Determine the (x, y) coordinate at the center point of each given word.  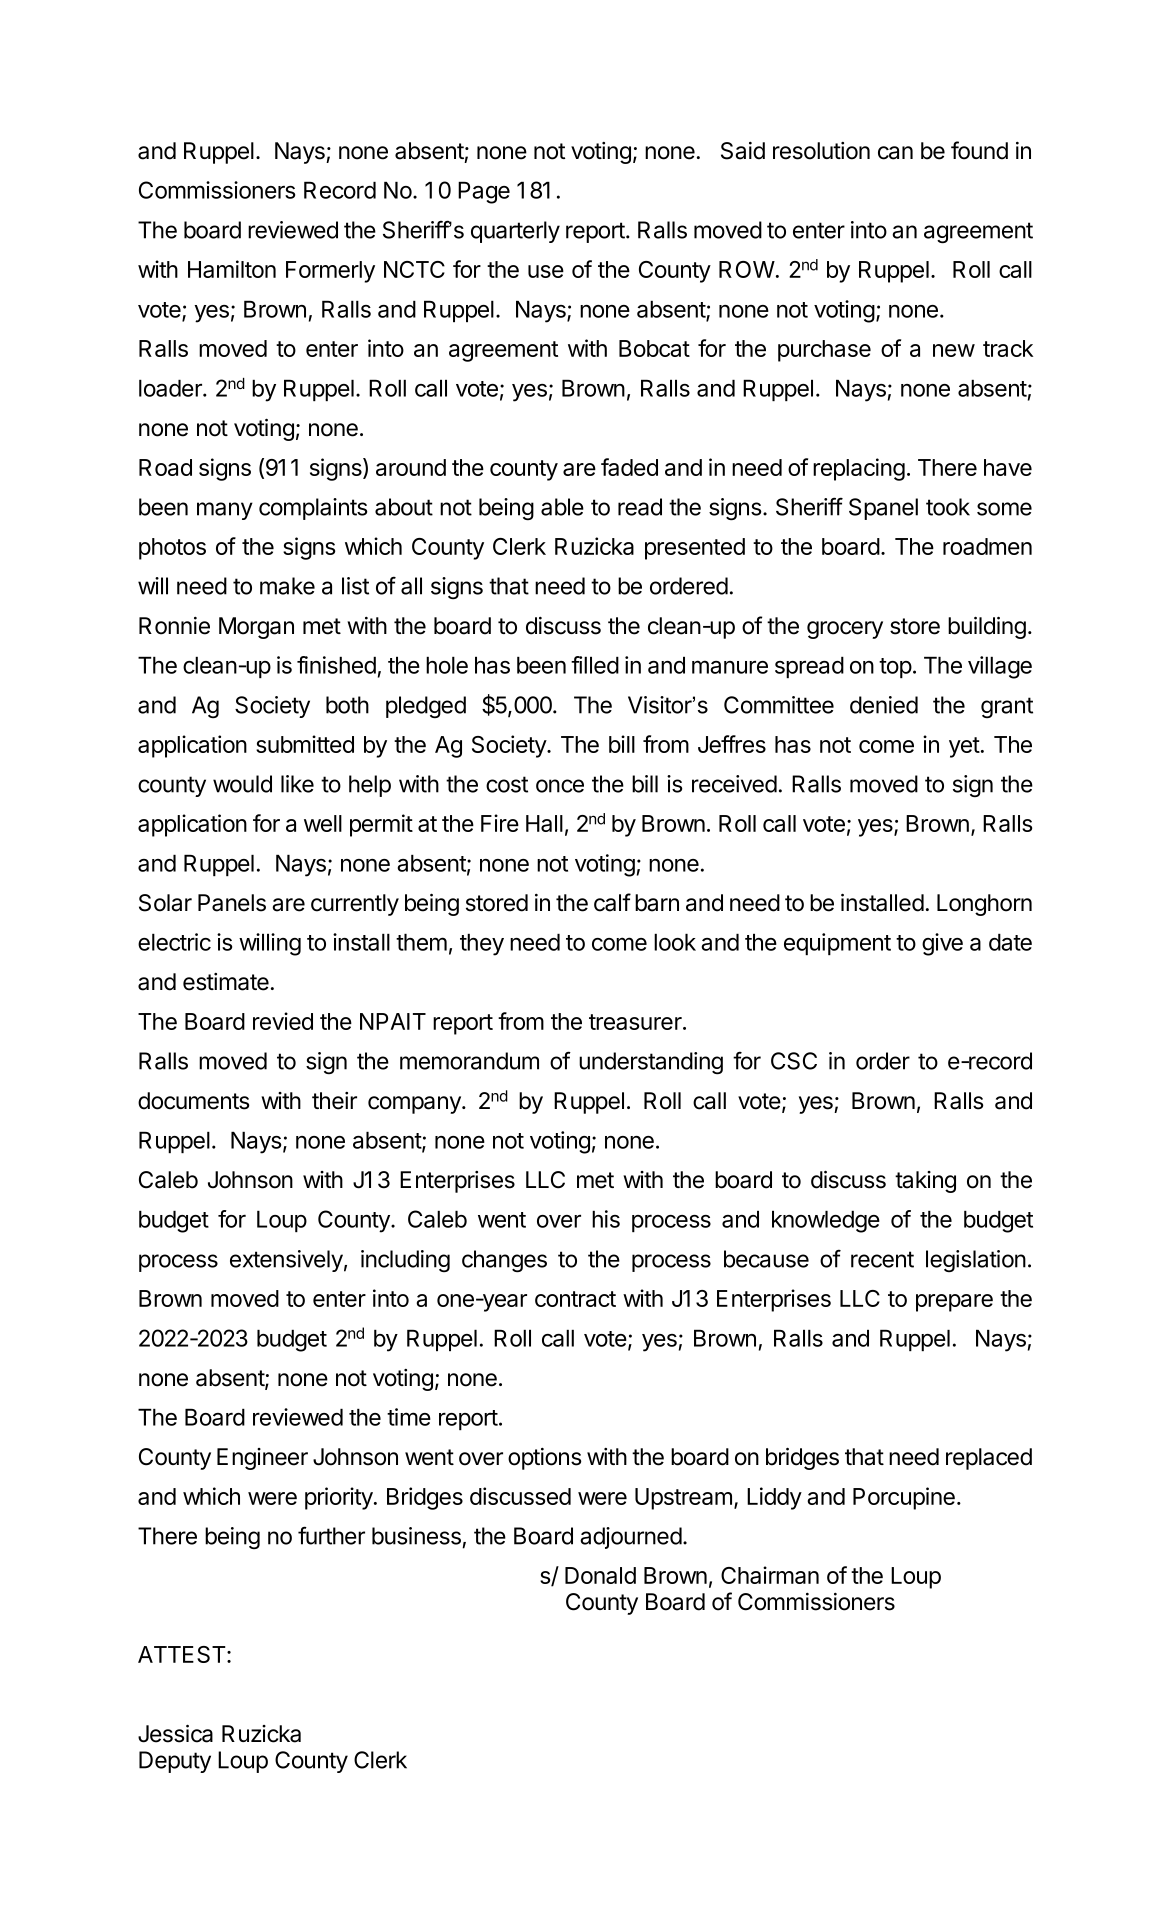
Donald (600, 1575)
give (942, 944)
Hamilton (232, 269)
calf (612, 902)
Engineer (262, 1459)
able (562, 507)
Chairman (770, 1575)
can (895, 153)
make (287, 586)
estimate (226, 982)
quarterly (515, 232)
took (948, 507)
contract (575, 1299)
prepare (954, 1303)
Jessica (175, 1733)
